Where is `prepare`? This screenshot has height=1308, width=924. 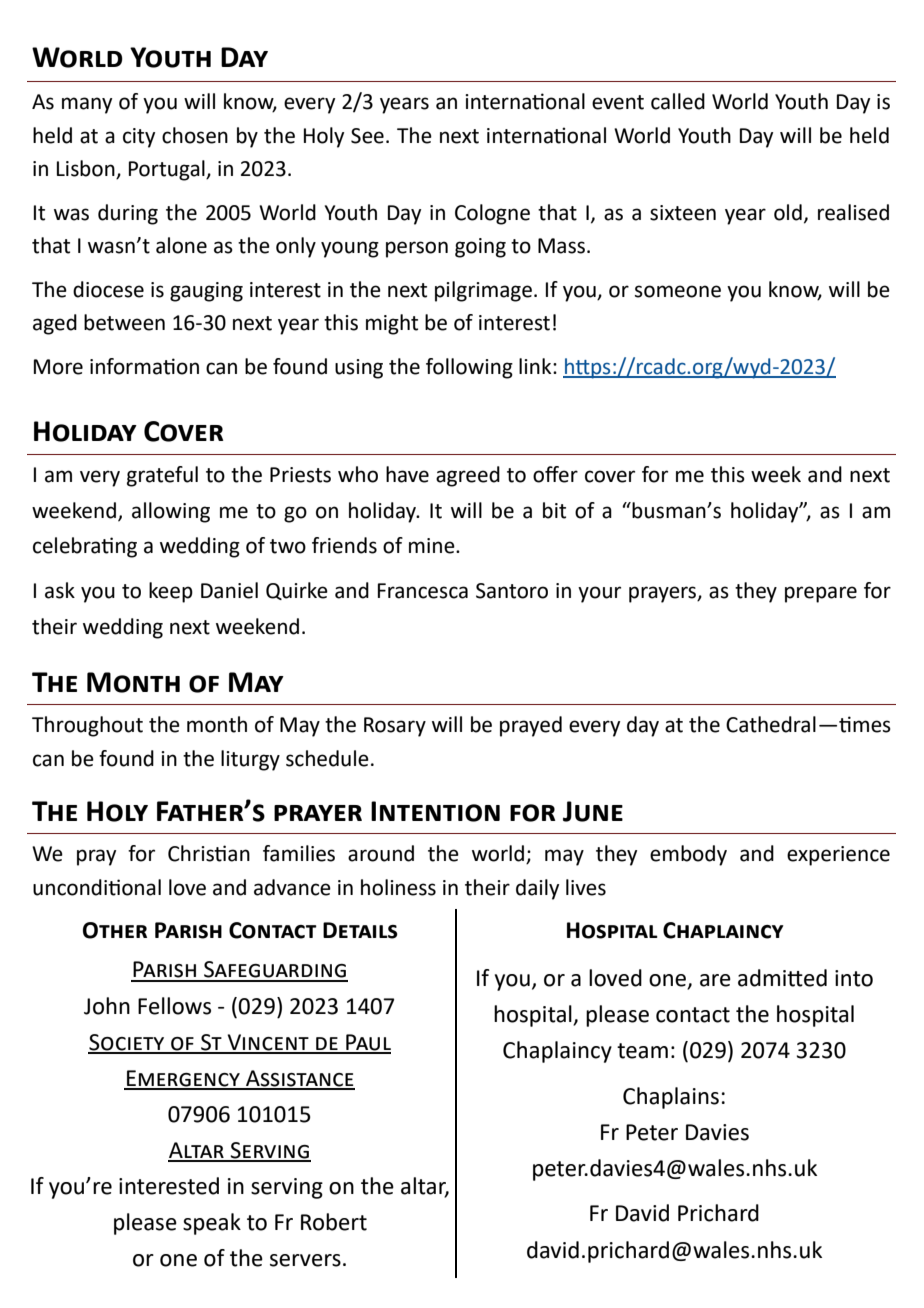 prepare is located at coordinates (821, 594).
